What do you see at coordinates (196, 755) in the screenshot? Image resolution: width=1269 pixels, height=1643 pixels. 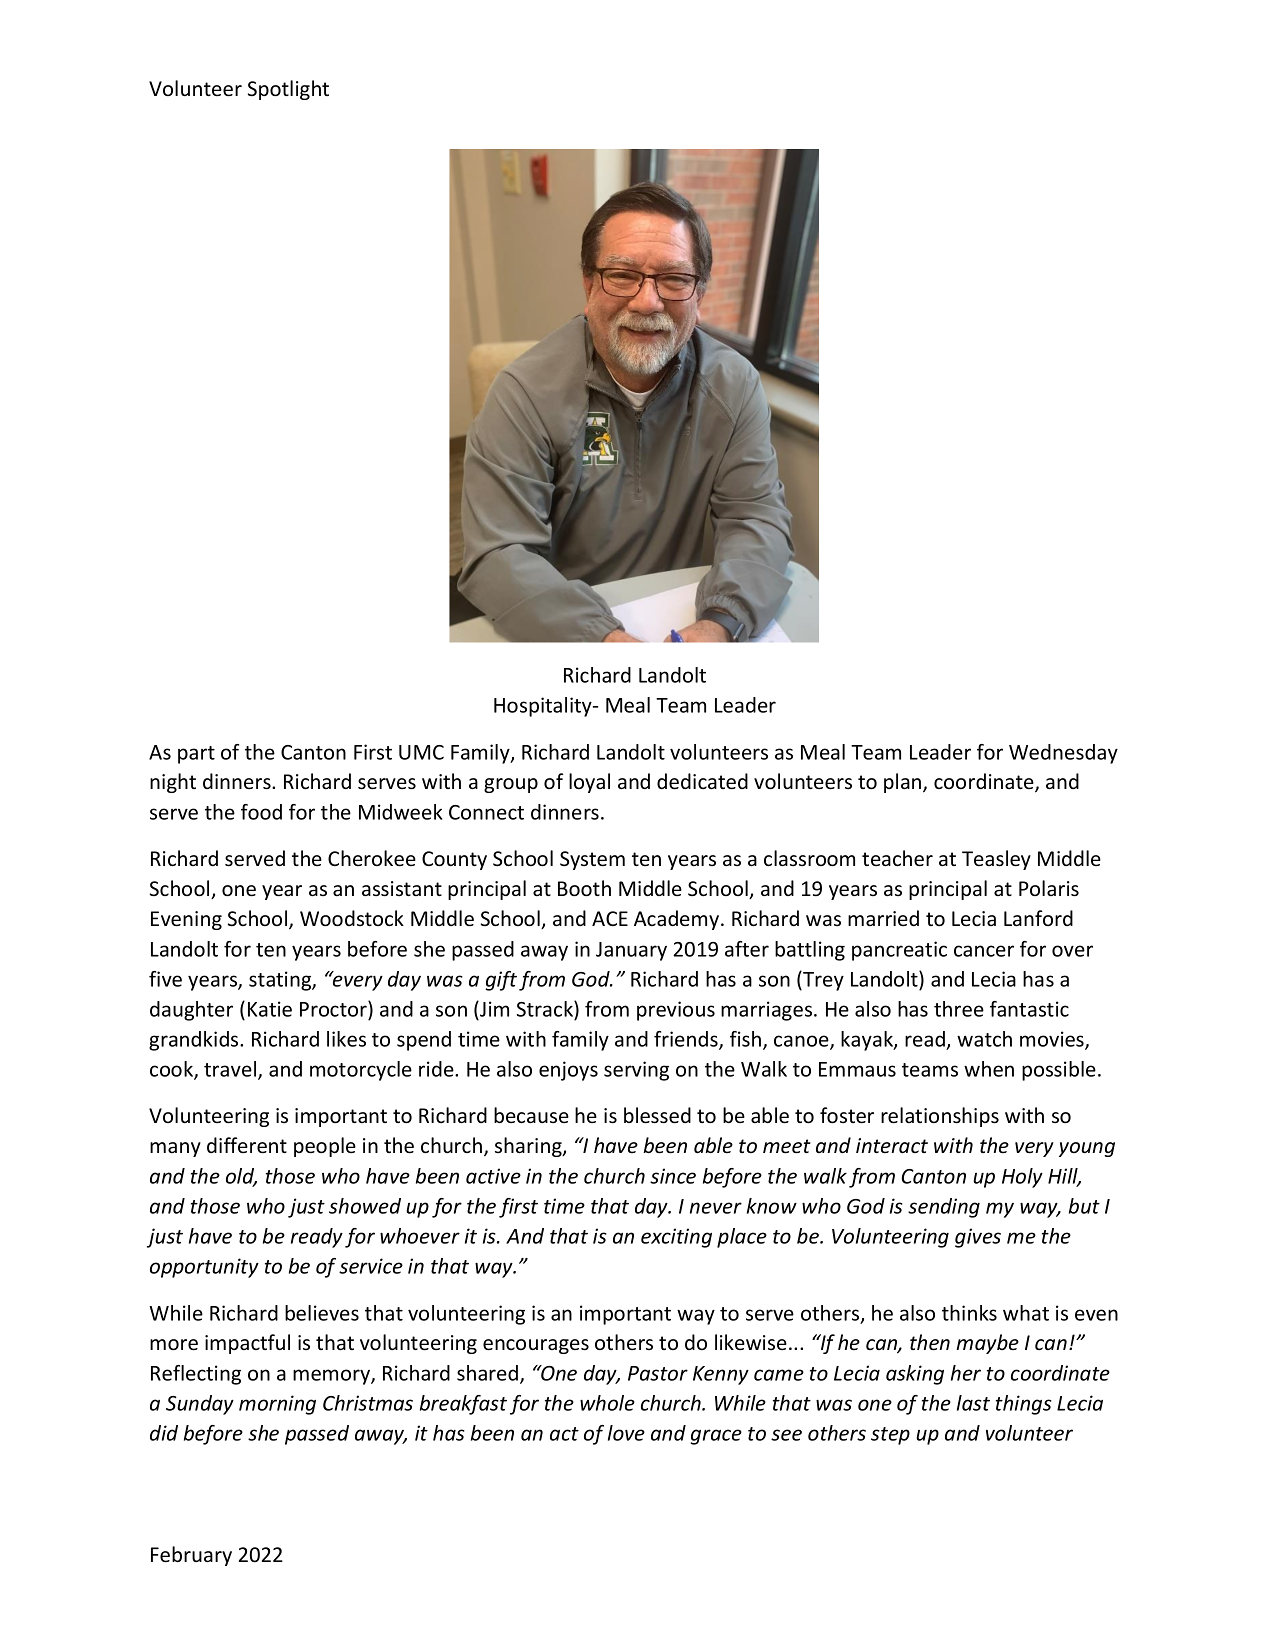 I see `part` at bounding box center [196, 755].
